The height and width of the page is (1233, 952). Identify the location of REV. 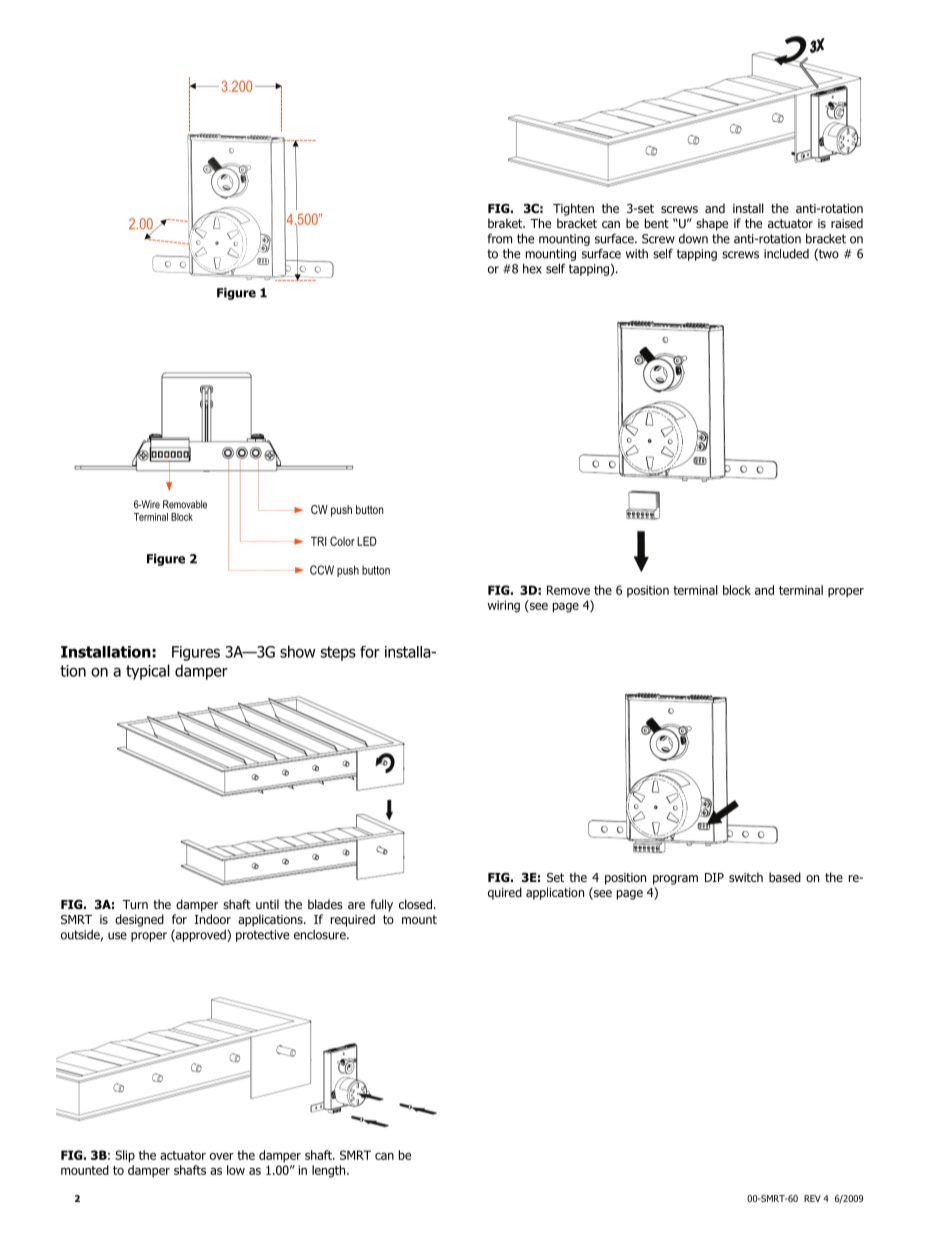
(812, 1198).
